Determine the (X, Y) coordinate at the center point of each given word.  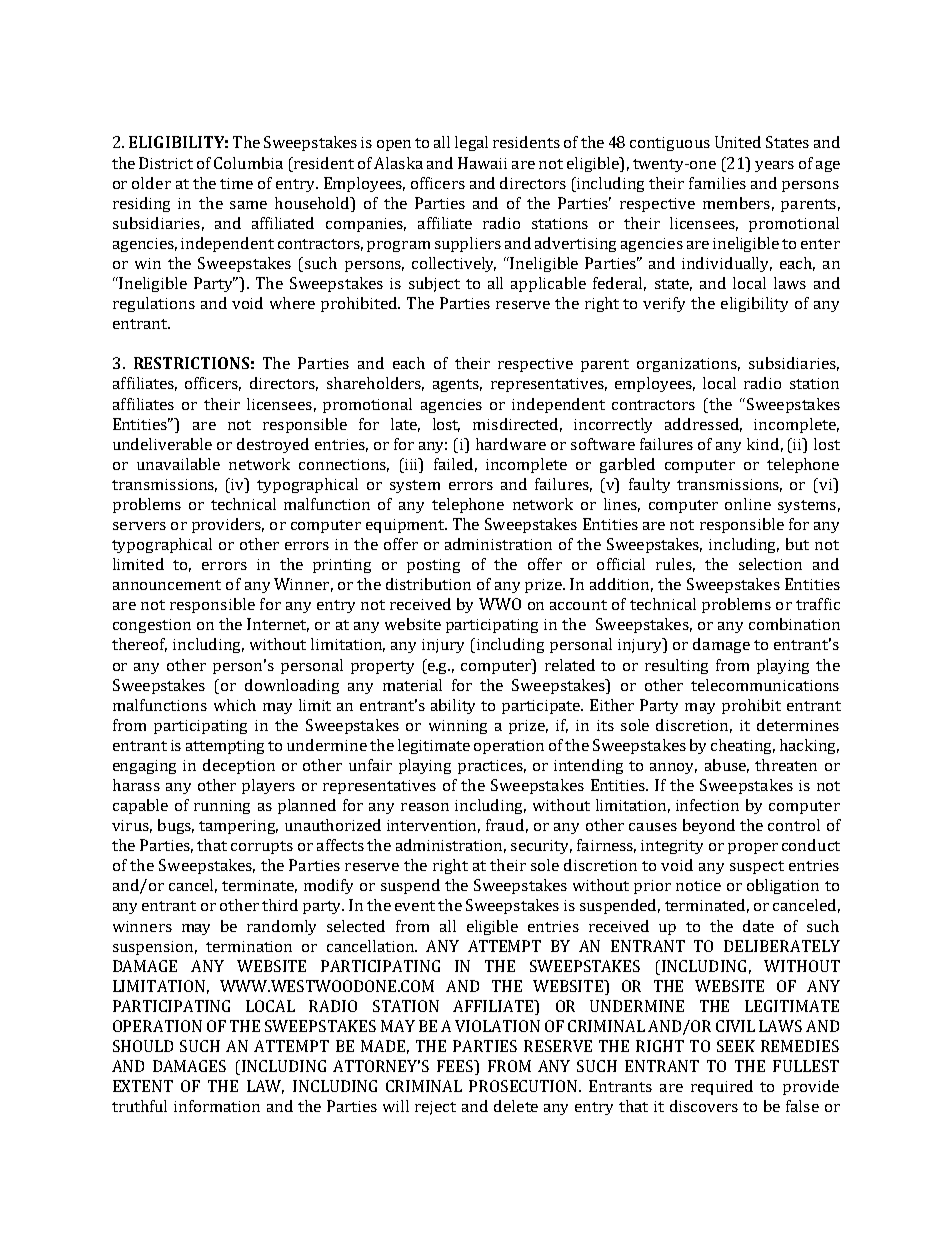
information (217, 1106)
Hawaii (482, 163)
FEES (456, 1067)
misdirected (517, 425)
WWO (500, 604)
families (717, 183)
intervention (433, 826)
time (236, 183)
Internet (278, 625)
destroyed (273, 445)
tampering (238, 827)
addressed (703, 425)
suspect (757, 867)
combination (794, 624)
